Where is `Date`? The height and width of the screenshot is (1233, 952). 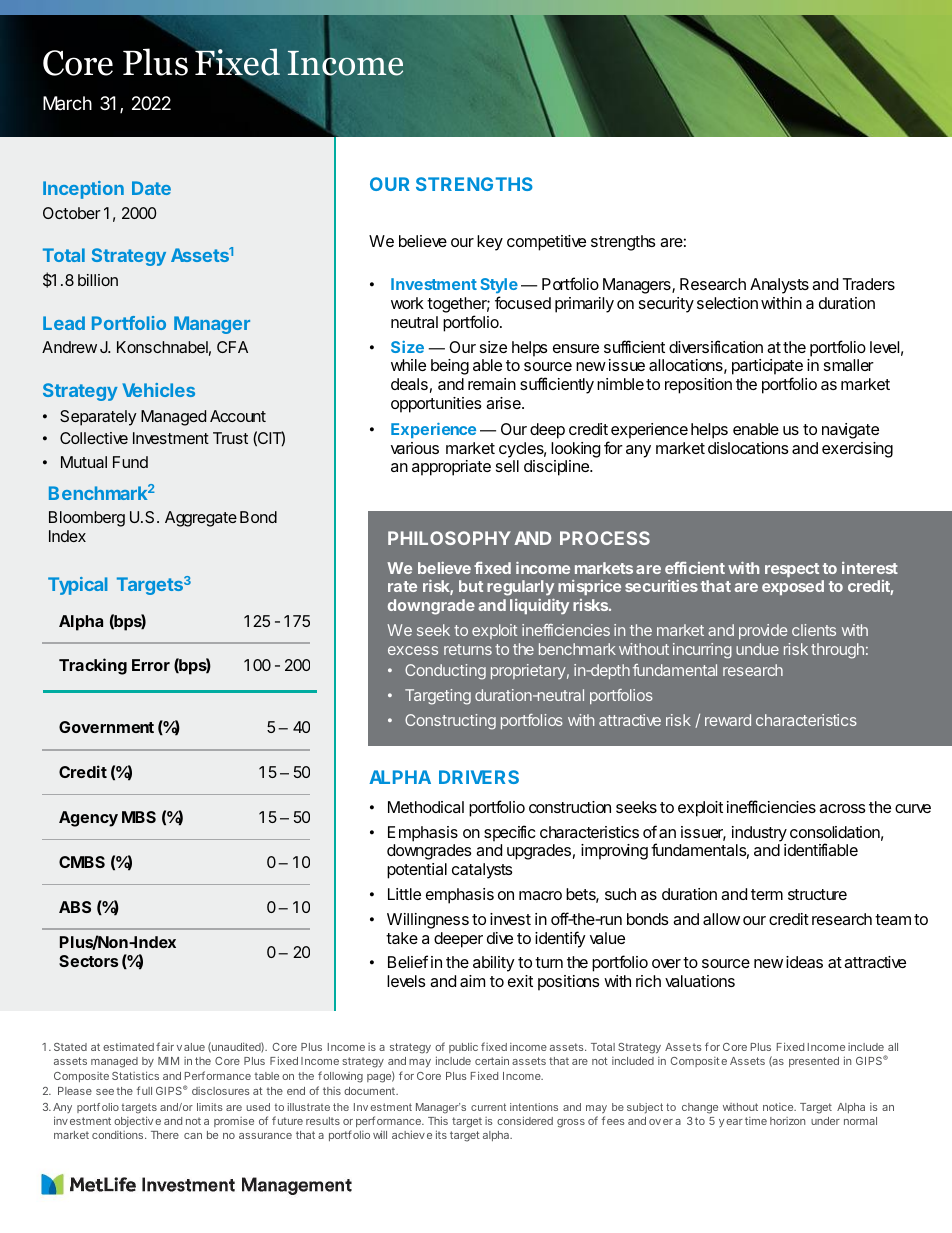
Date is located at coordinates (151, 188).
